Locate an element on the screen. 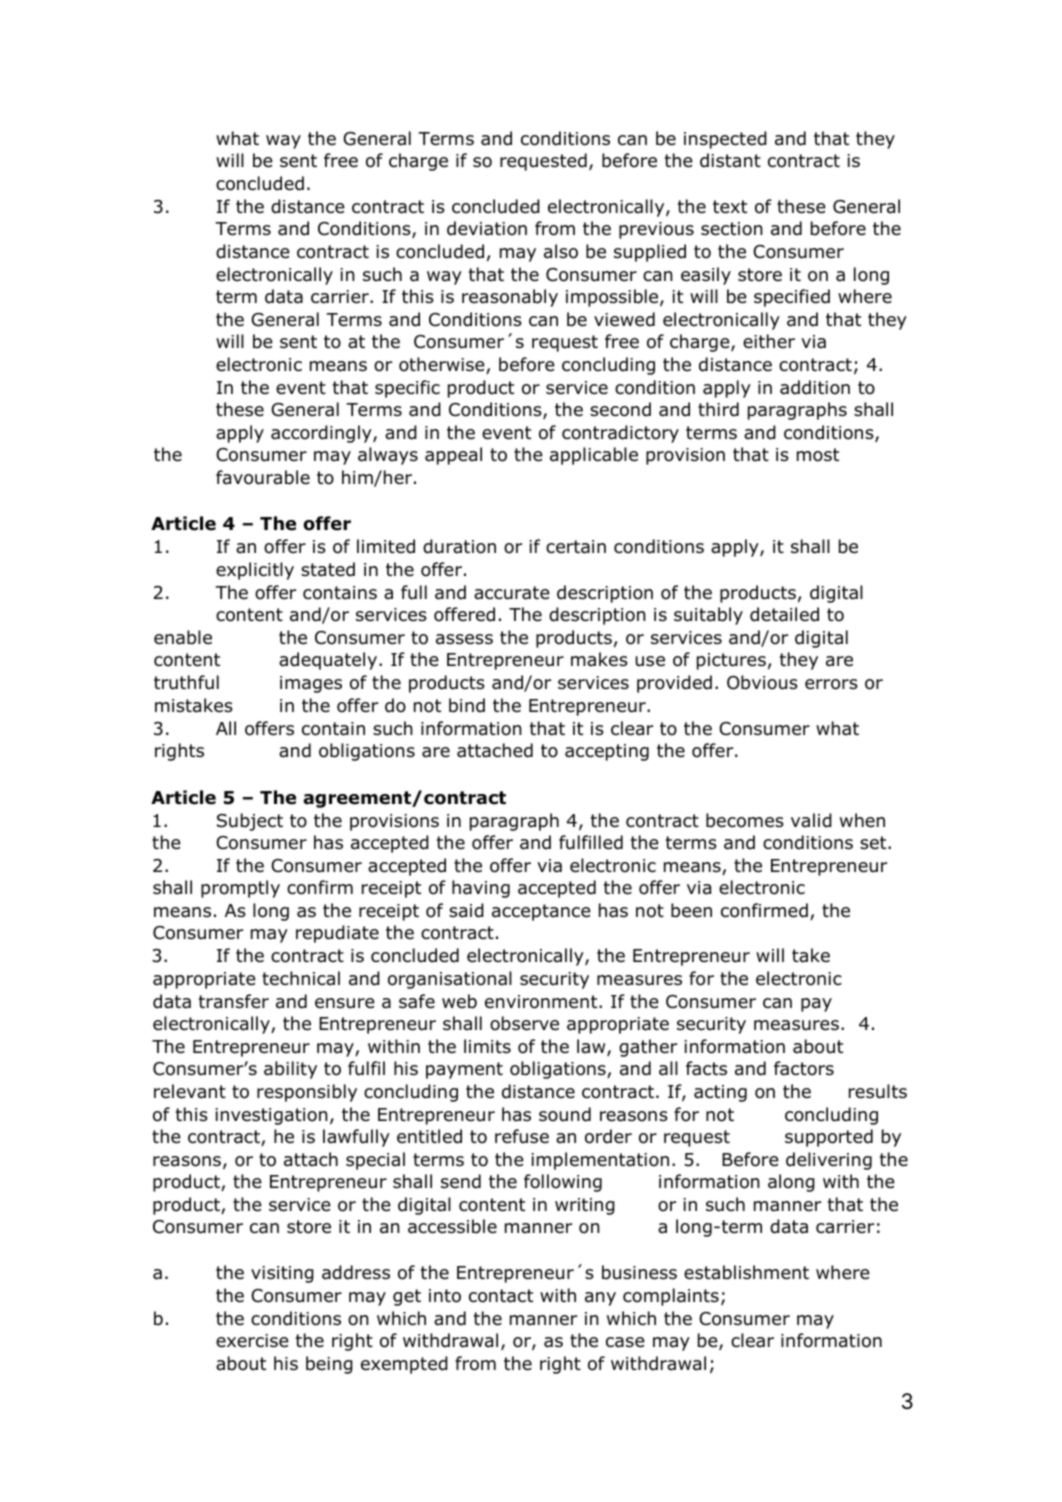 The height and width of the screenshot is (1502, 1062). applicable is located at coordinates (594, 456).
